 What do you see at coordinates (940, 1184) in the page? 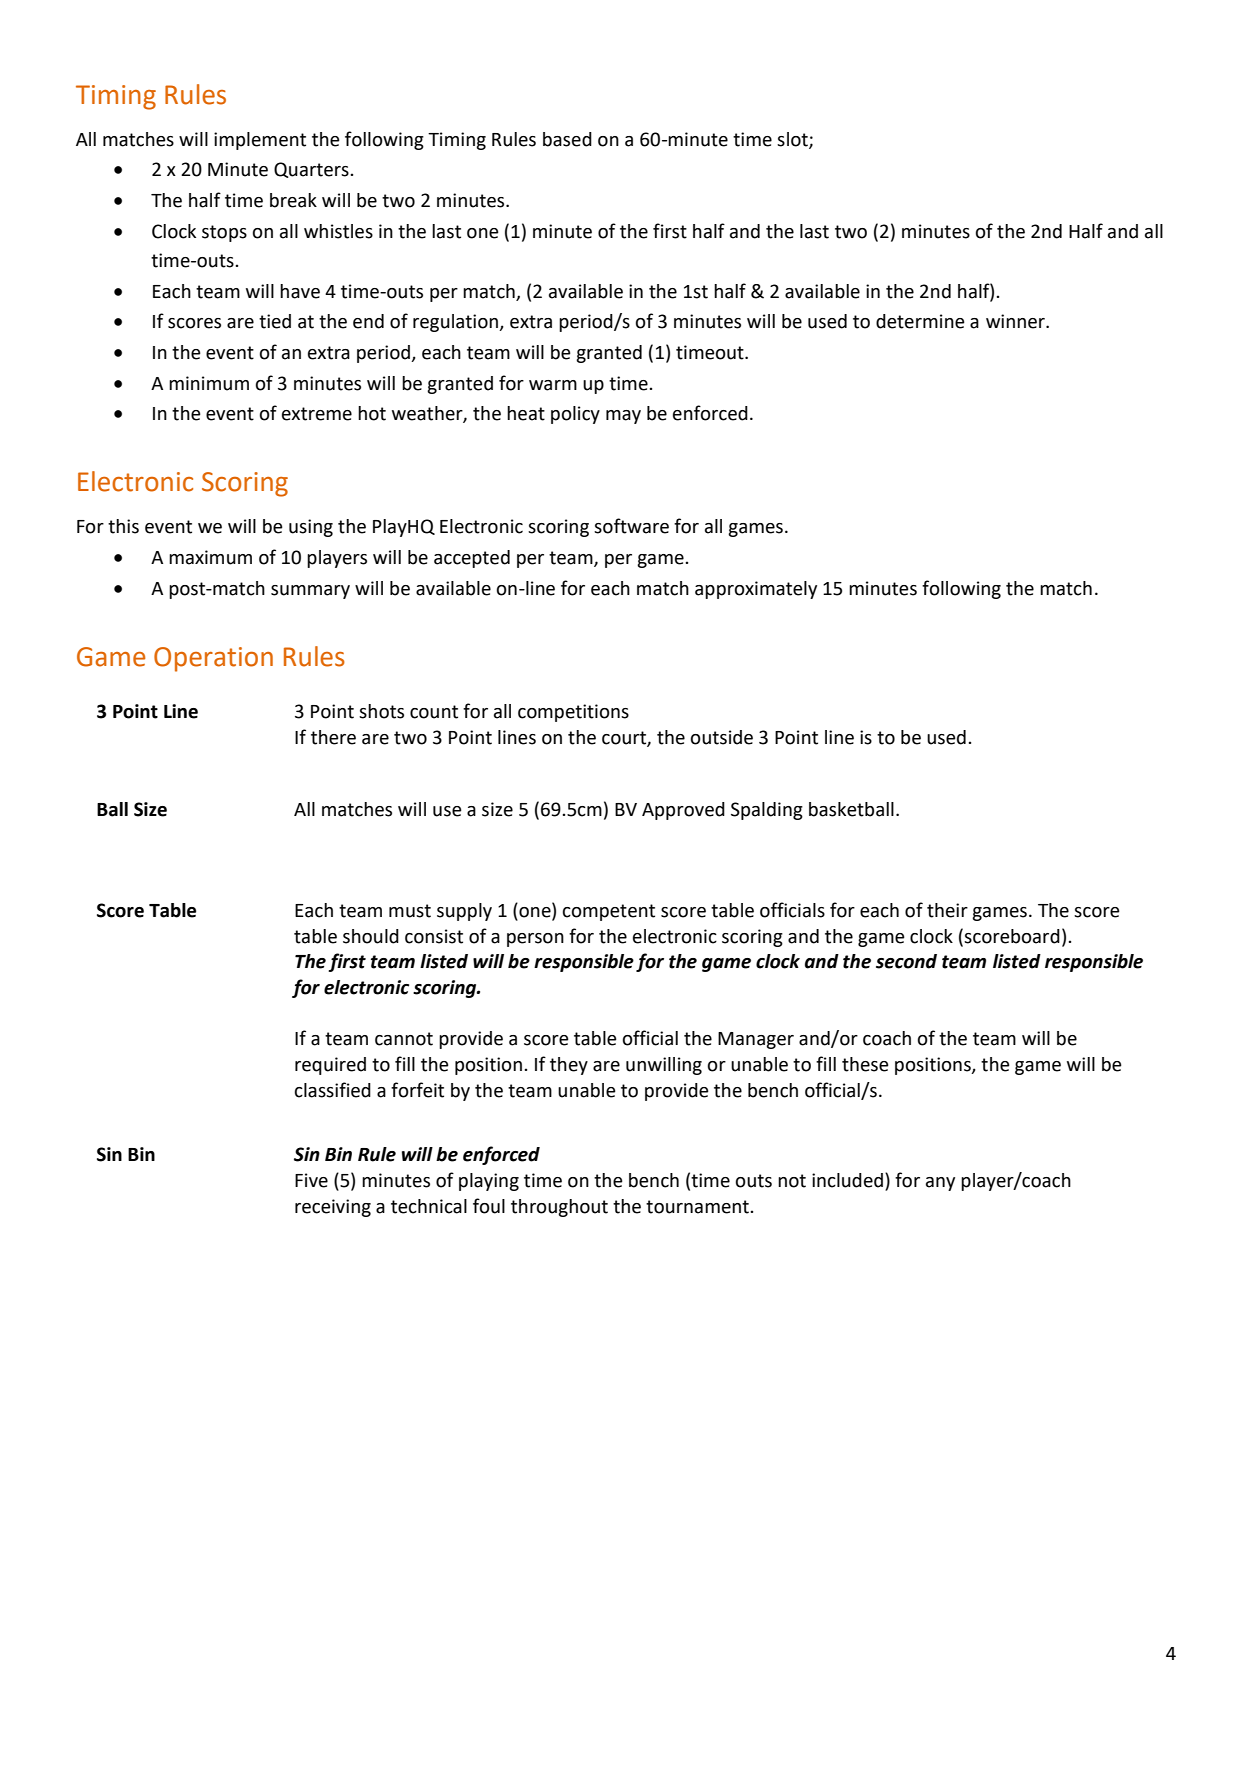
I see `any` at bounding box center [940, 1184].
